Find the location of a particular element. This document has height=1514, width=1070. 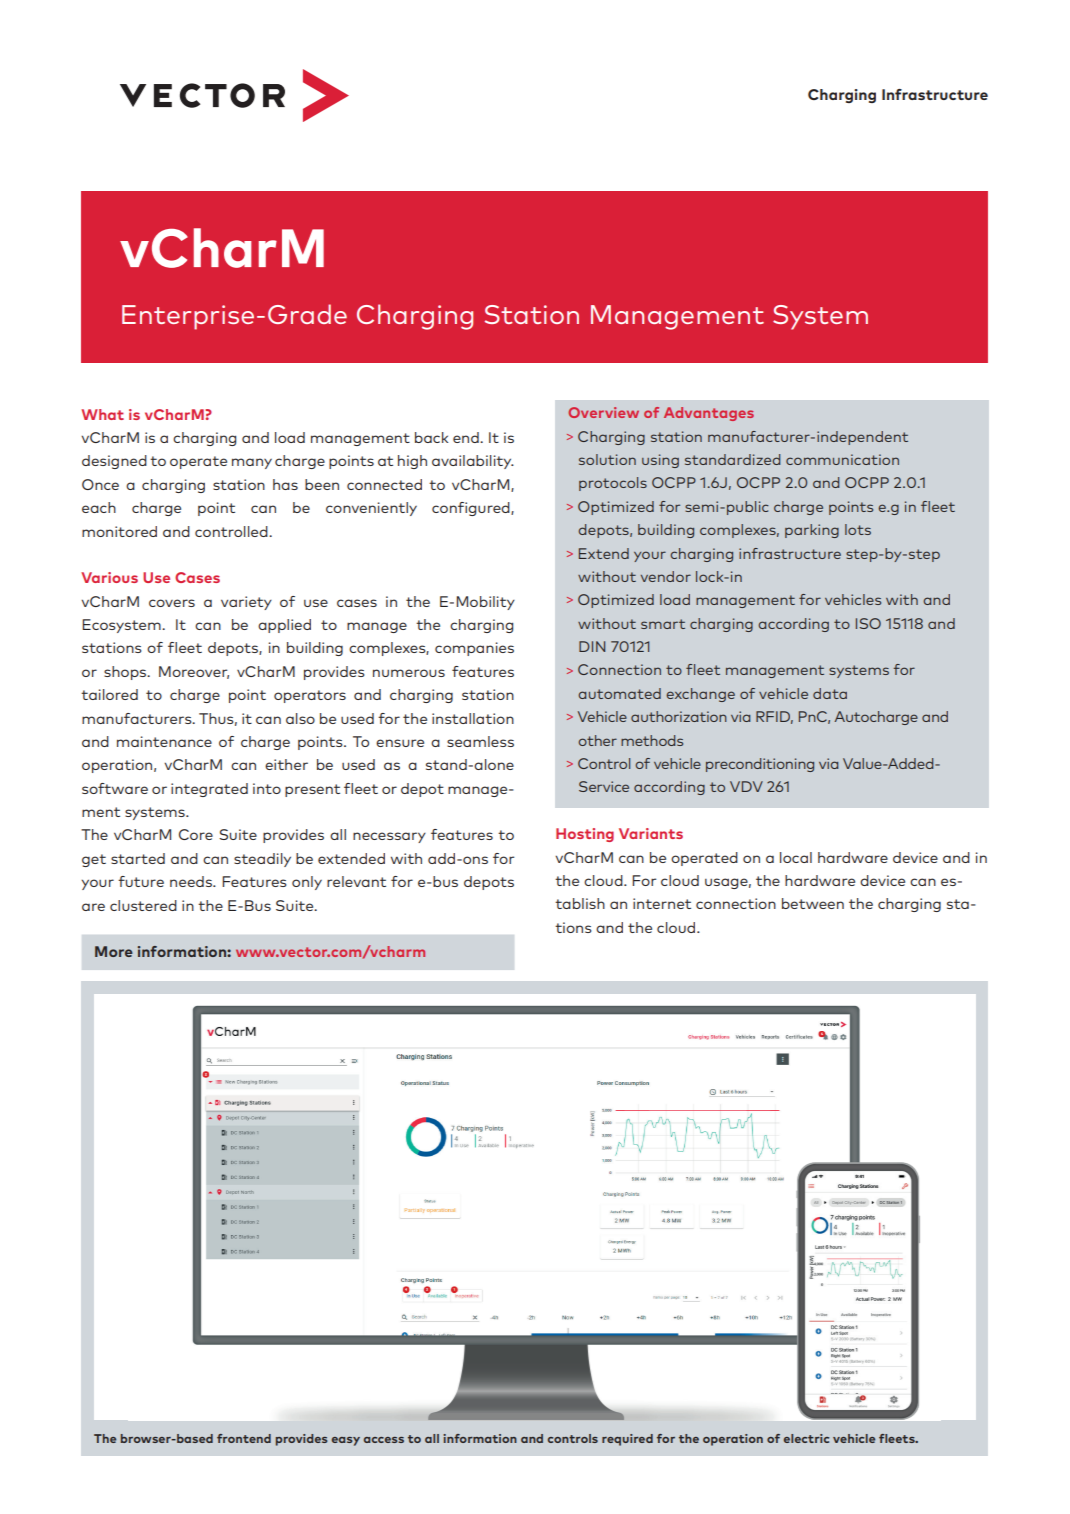

access is located at coordinates (384, 1440).
